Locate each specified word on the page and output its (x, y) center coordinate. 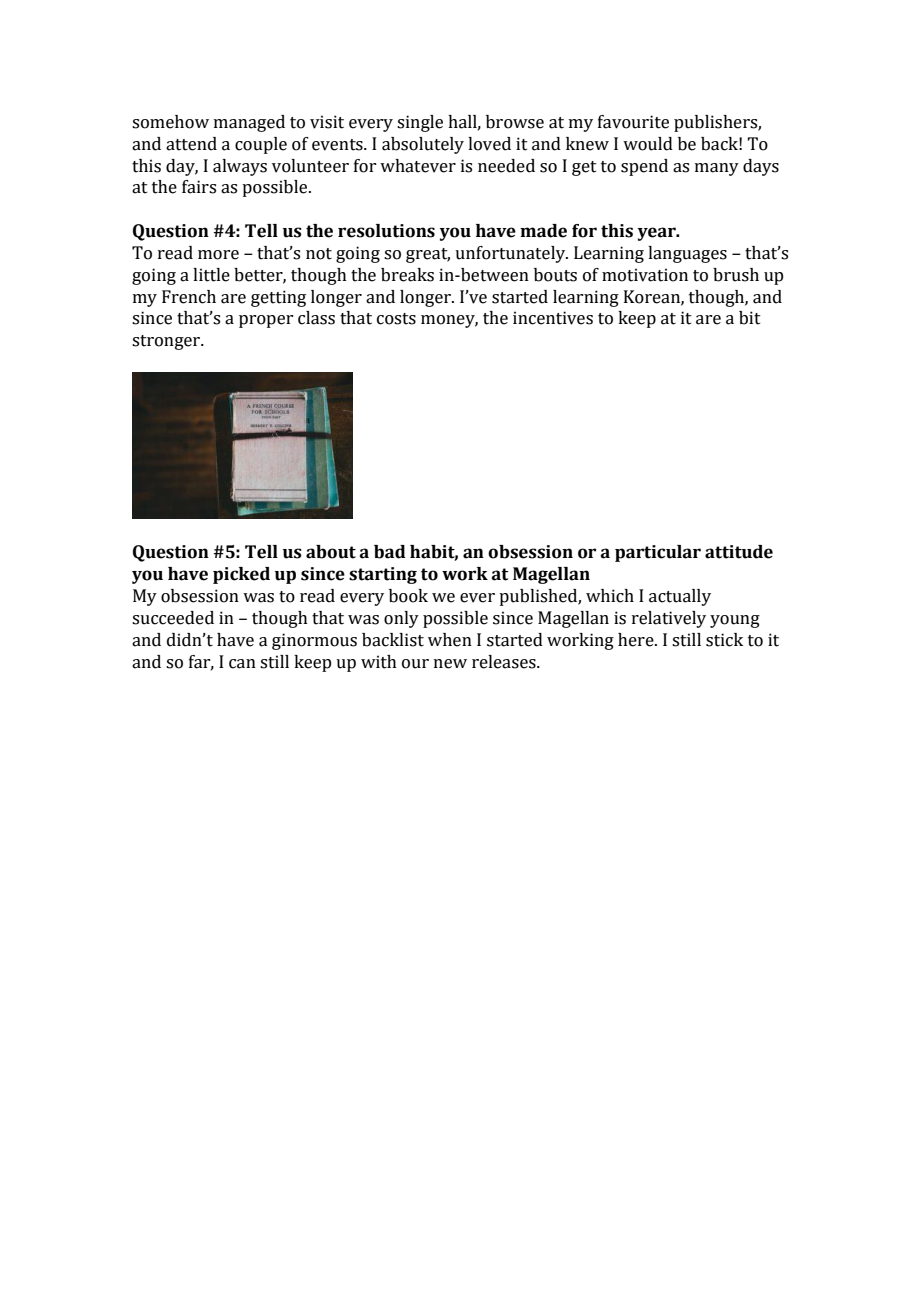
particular (658, 553)
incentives (553, 318)
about (331, 552)
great (428, 255)
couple (261, 145)
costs (396, 319)
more (218, 255)
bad (390, 552)
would (648, 144)
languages (687, 254)
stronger (167, 342)
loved (489, 144)
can (242, 664)
